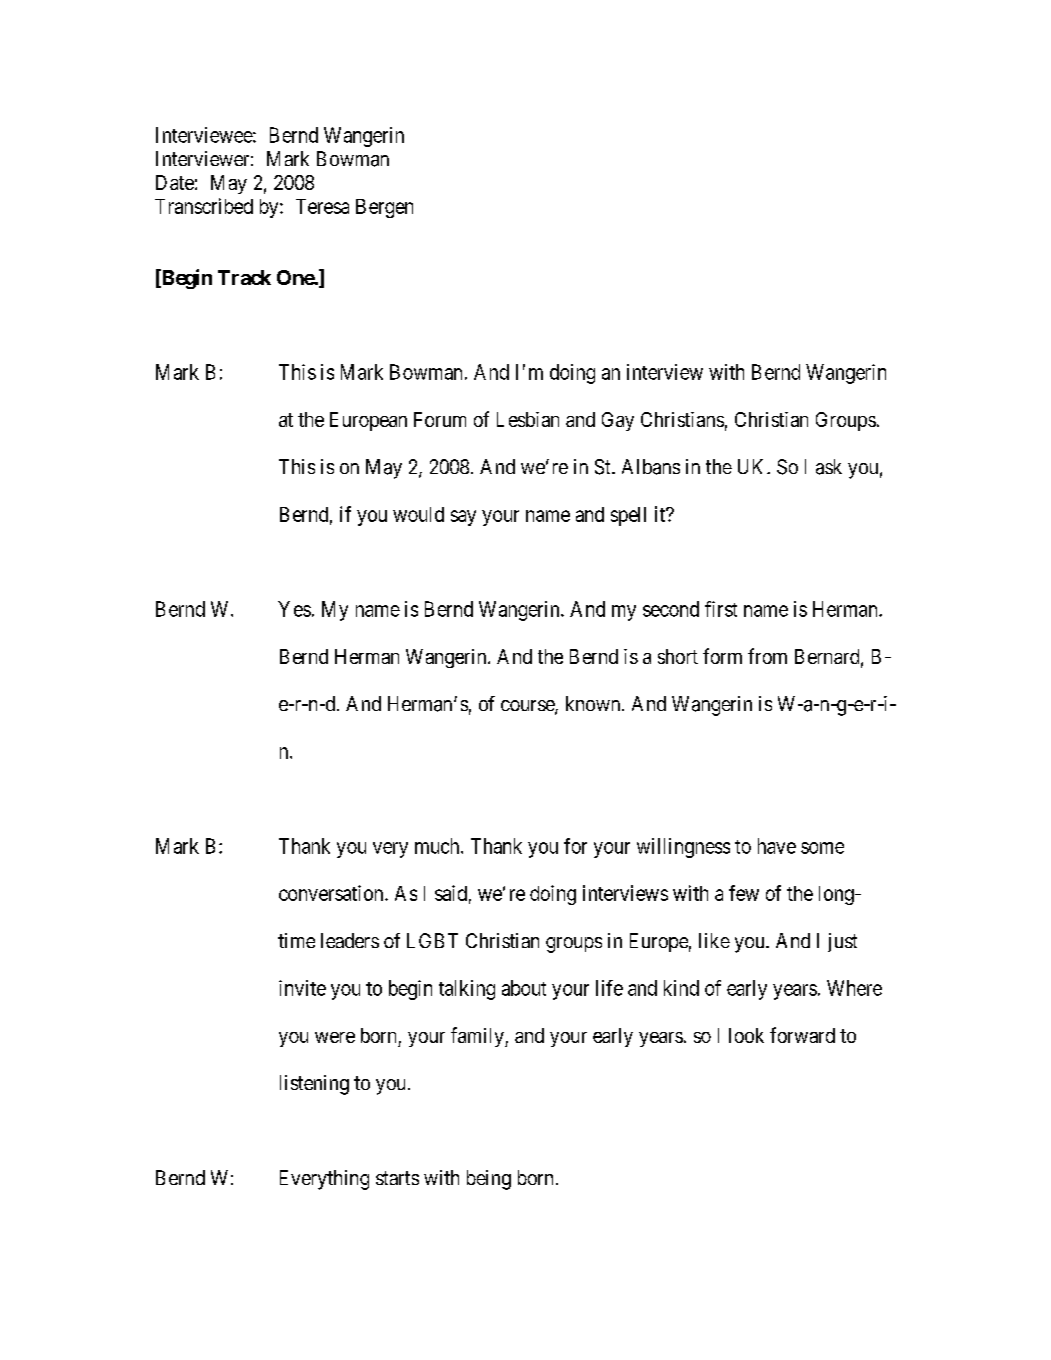  What do you see at coordinates (618, 421) in the screenshot?
I see `Gay` at bounding box center [618, 421].
